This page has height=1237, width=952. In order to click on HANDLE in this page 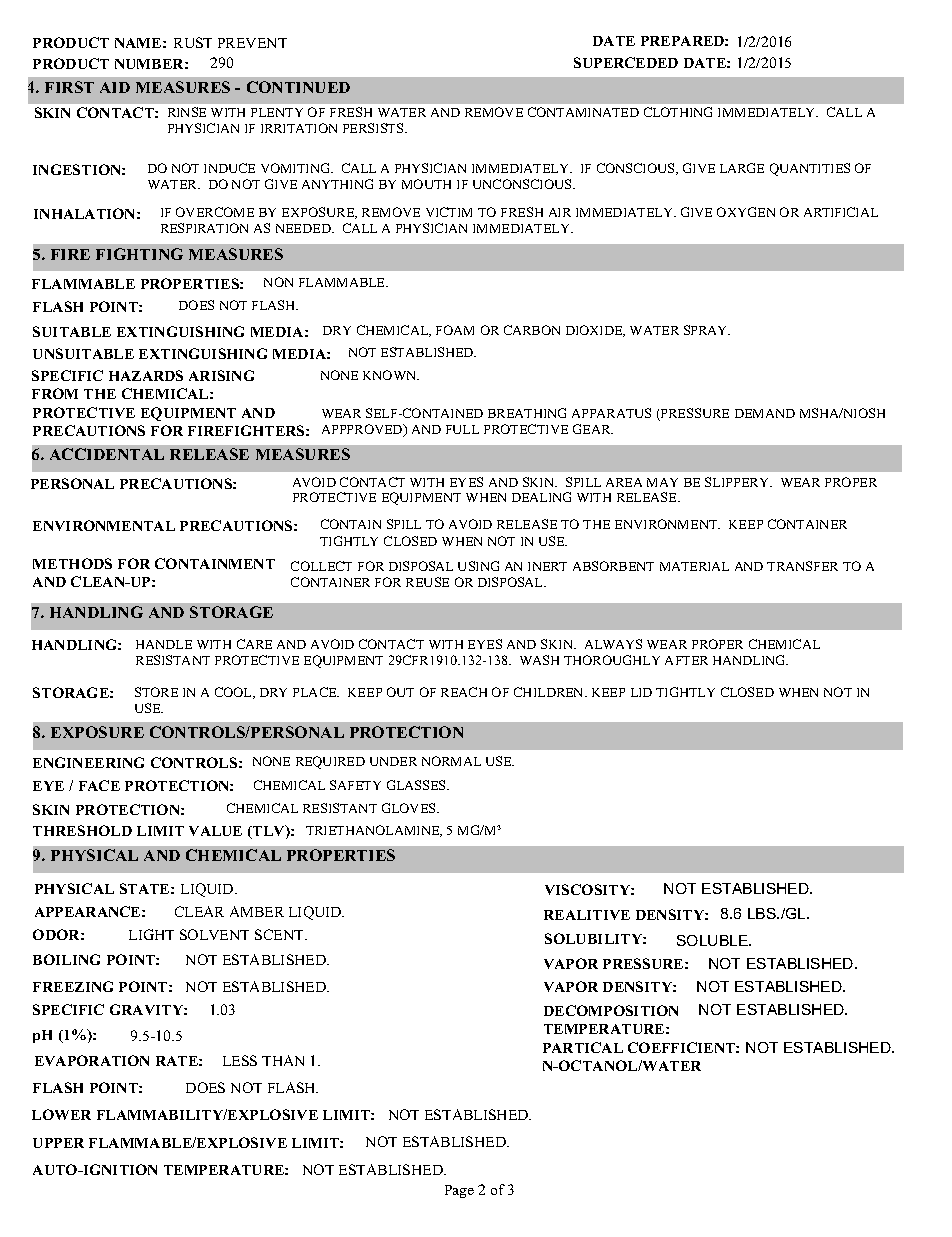, I will do `click(164, 644)`.
